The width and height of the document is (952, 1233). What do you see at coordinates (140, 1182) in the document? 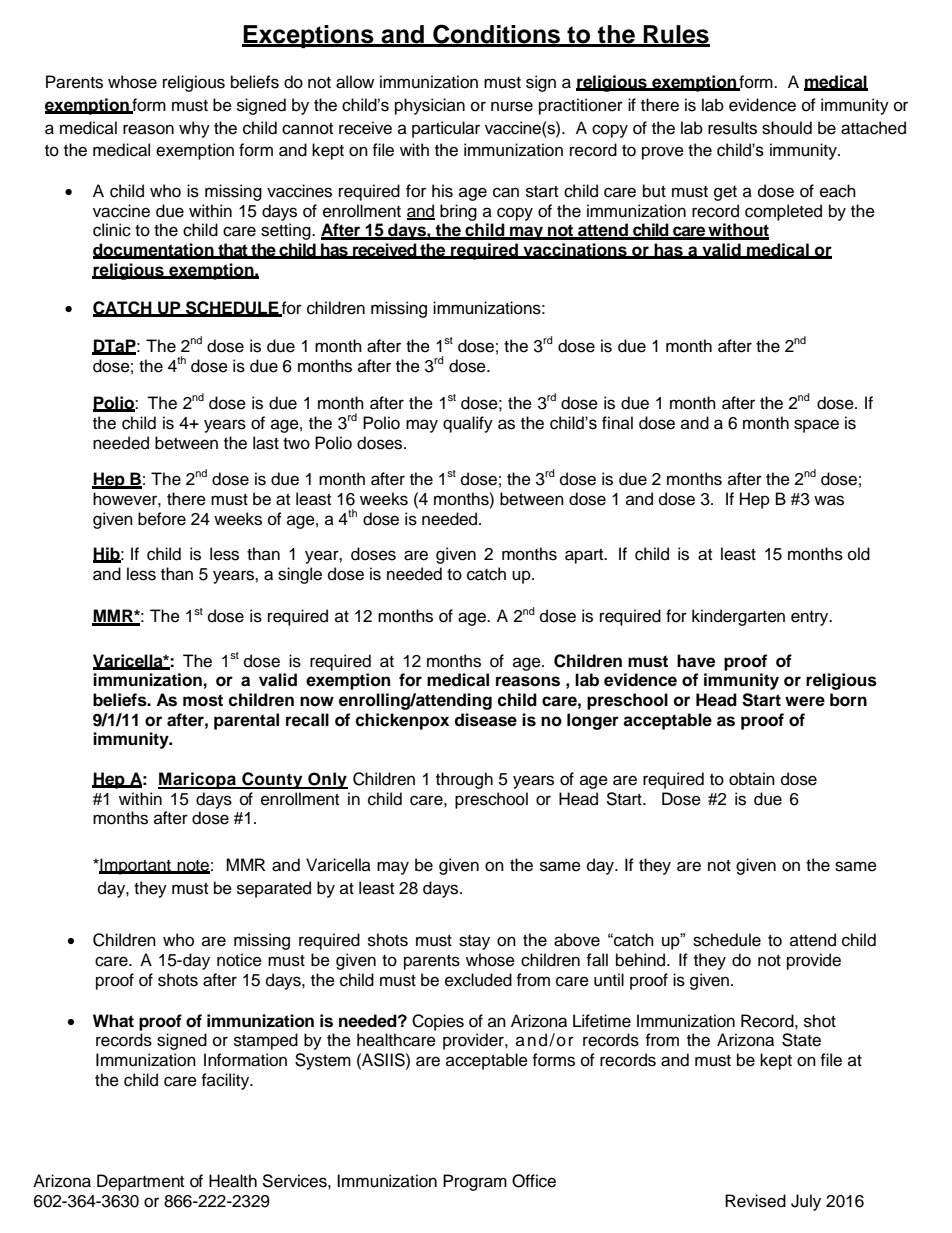
I see `Department` at bounding box center [140, 1182].
